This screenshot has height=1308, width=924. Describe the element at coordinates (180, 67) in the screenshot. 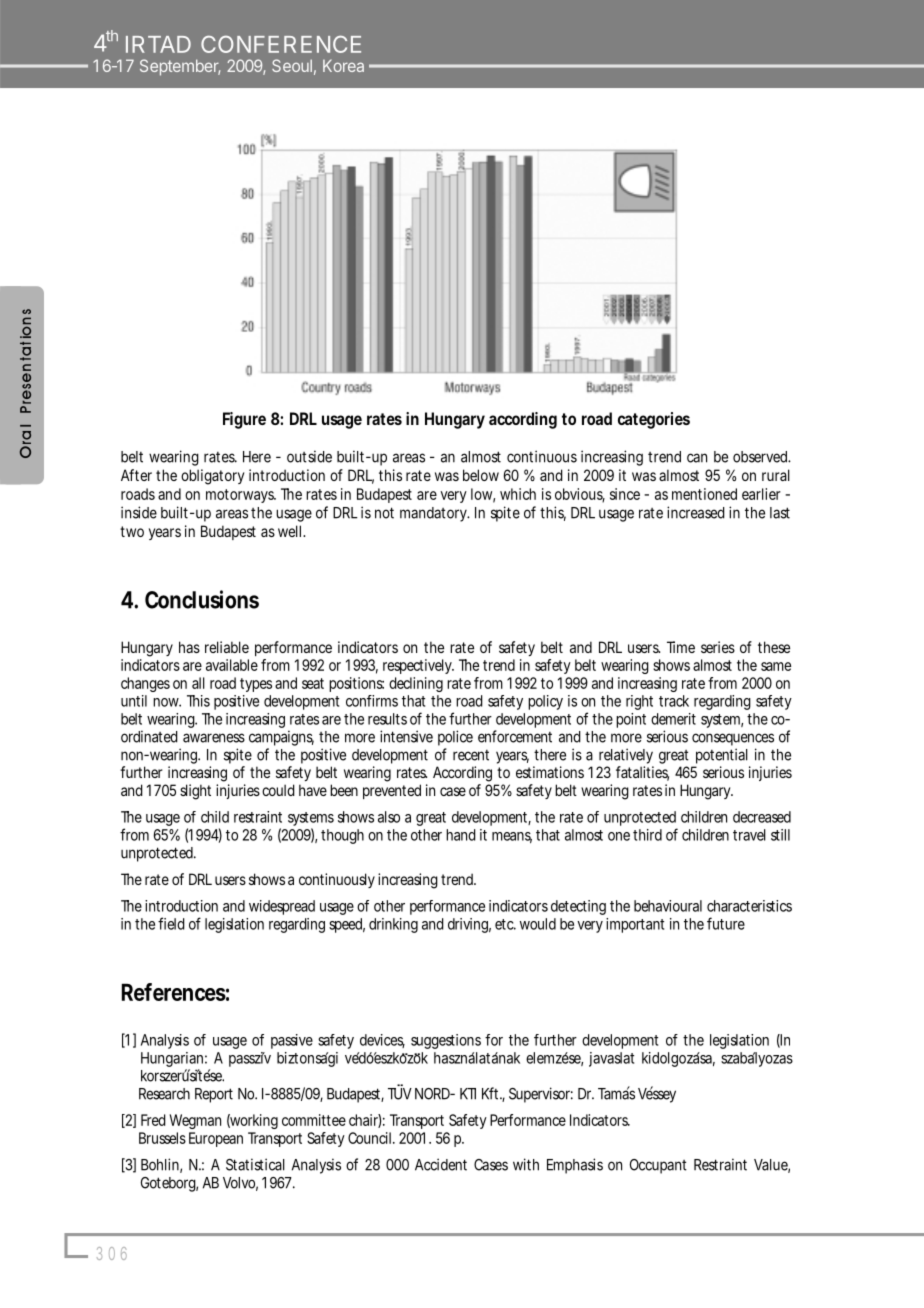

I see `September` at that location.
